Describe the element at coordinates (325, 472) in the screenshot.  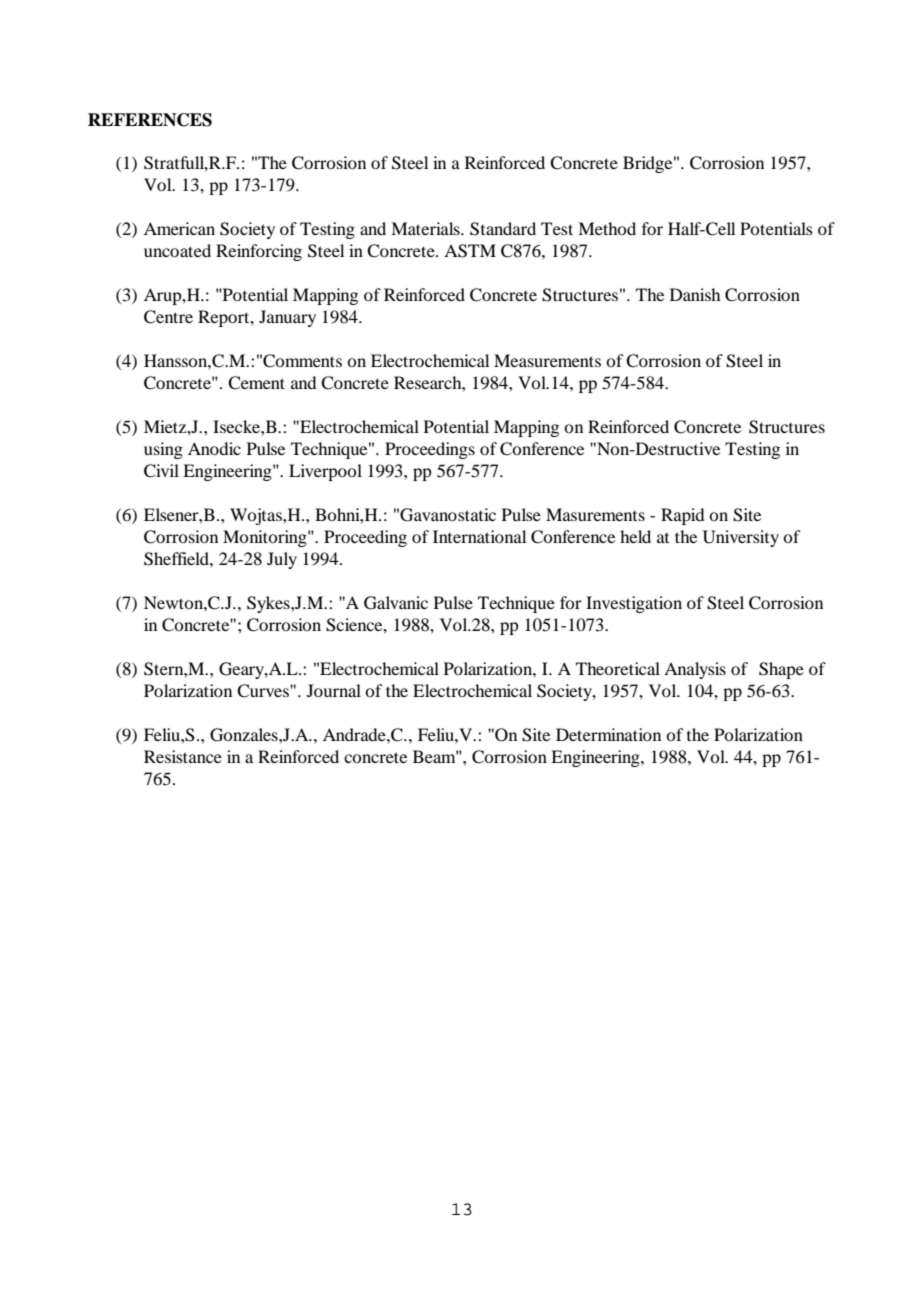
I see `Liverpool` at that location.
